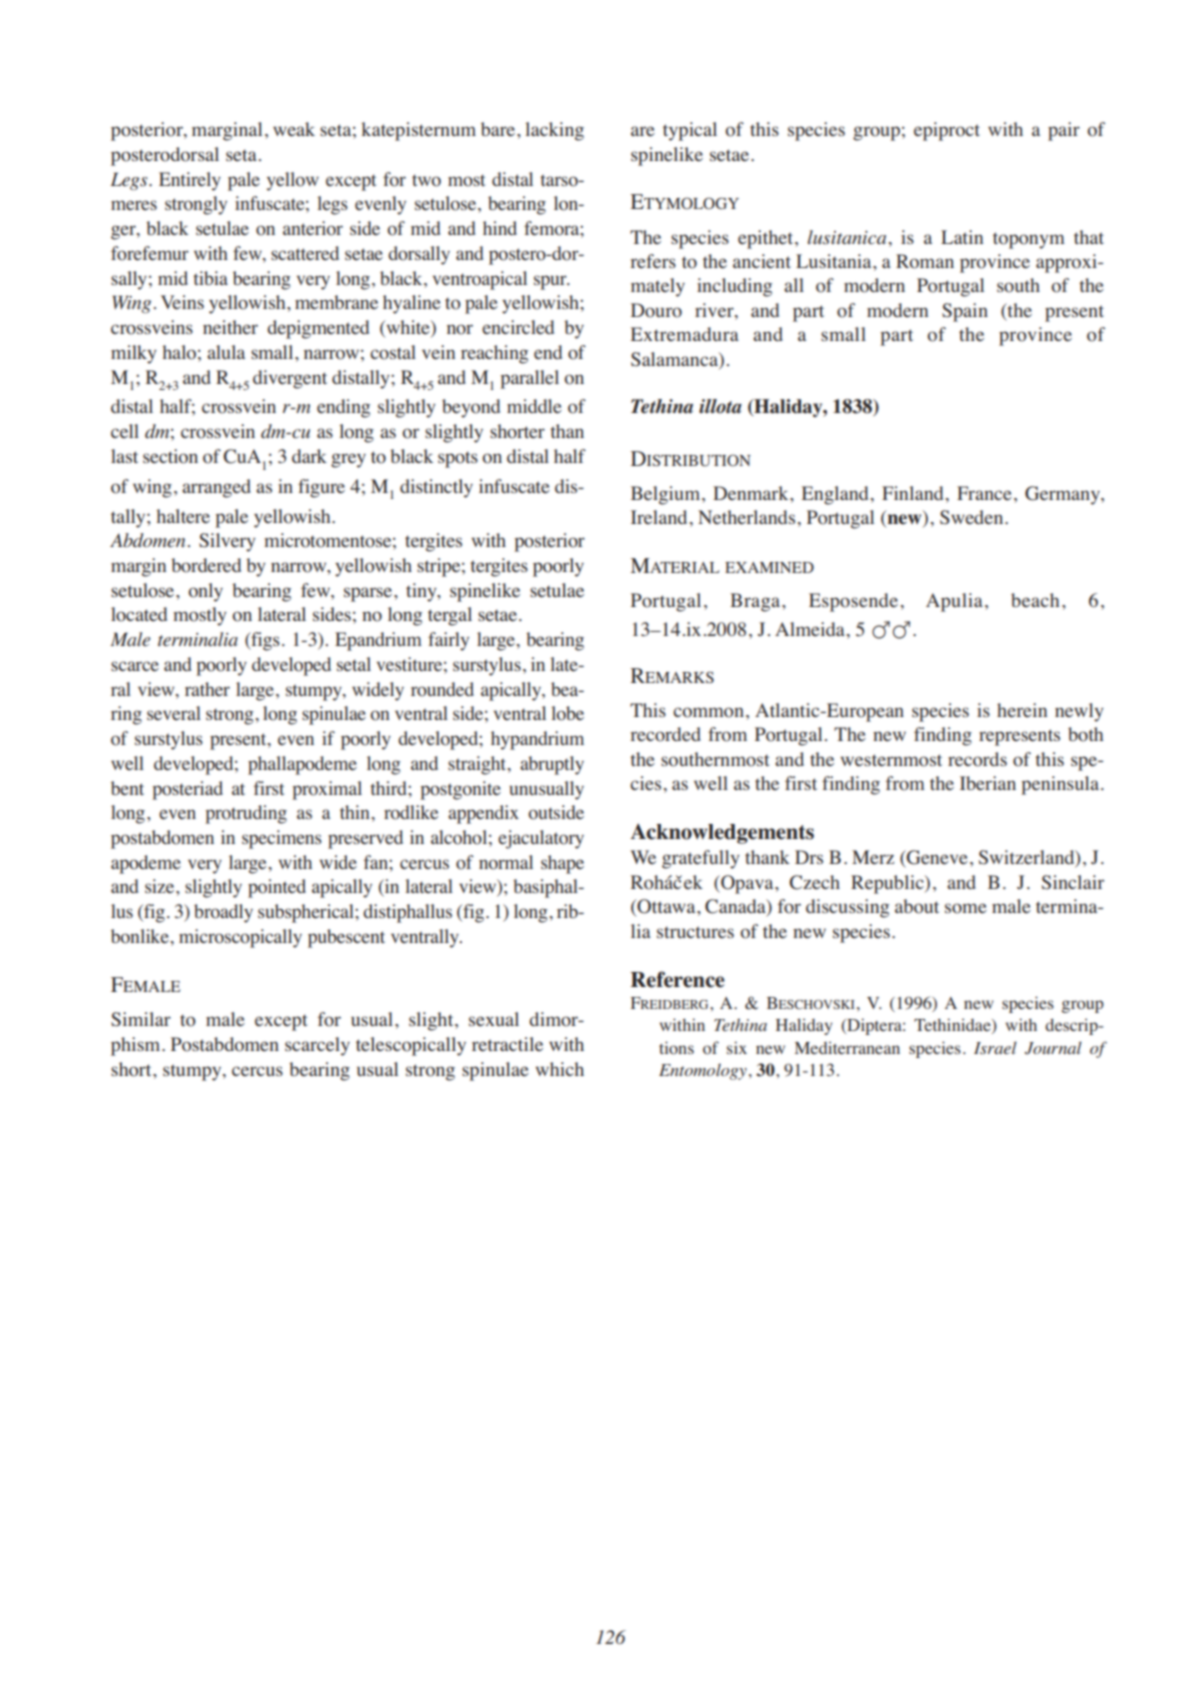  I want to click on lacking, so click(554, 131).
